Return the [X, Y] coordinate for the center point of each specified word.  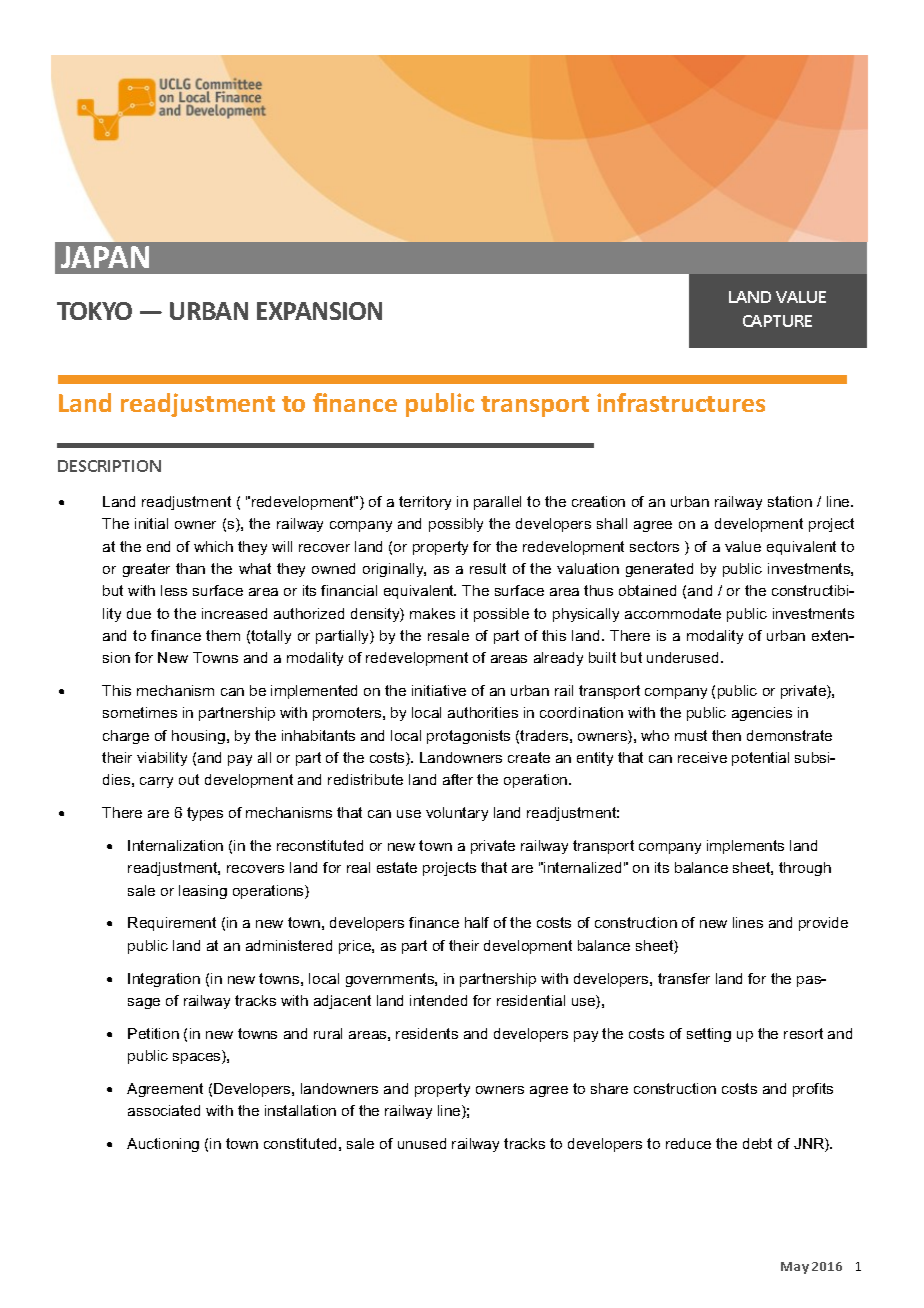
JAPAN [105, 257]
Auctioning [163, 1145]
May [795, 1268]
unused [422, 1143]
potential [760, 759]
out [189, 779]
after [458, 779]
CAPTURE [777, 321]
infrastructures [681, 402]
